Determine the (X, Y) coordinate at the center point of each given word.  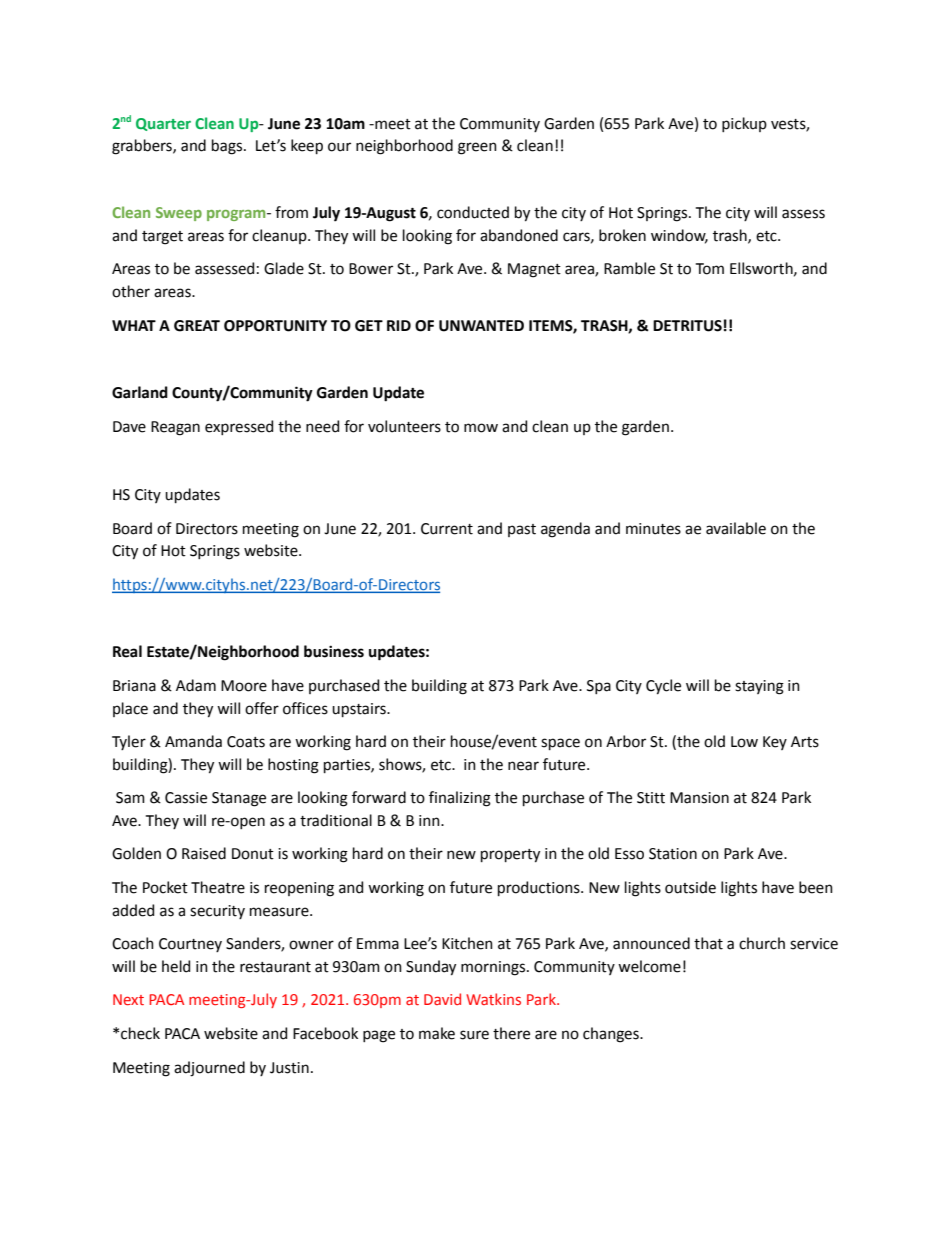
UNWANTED (481, 326)
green (477, 148)
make (437, 1033)
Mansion (699, 798)
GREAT (197, 326)
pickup (744, 124)
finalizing (460, 799)
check (140, 1033)
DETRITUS (687, 326)
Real (127, 651)
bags (228, 147)
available (736, 528)
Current (447, 529)
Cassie (186, 798)
